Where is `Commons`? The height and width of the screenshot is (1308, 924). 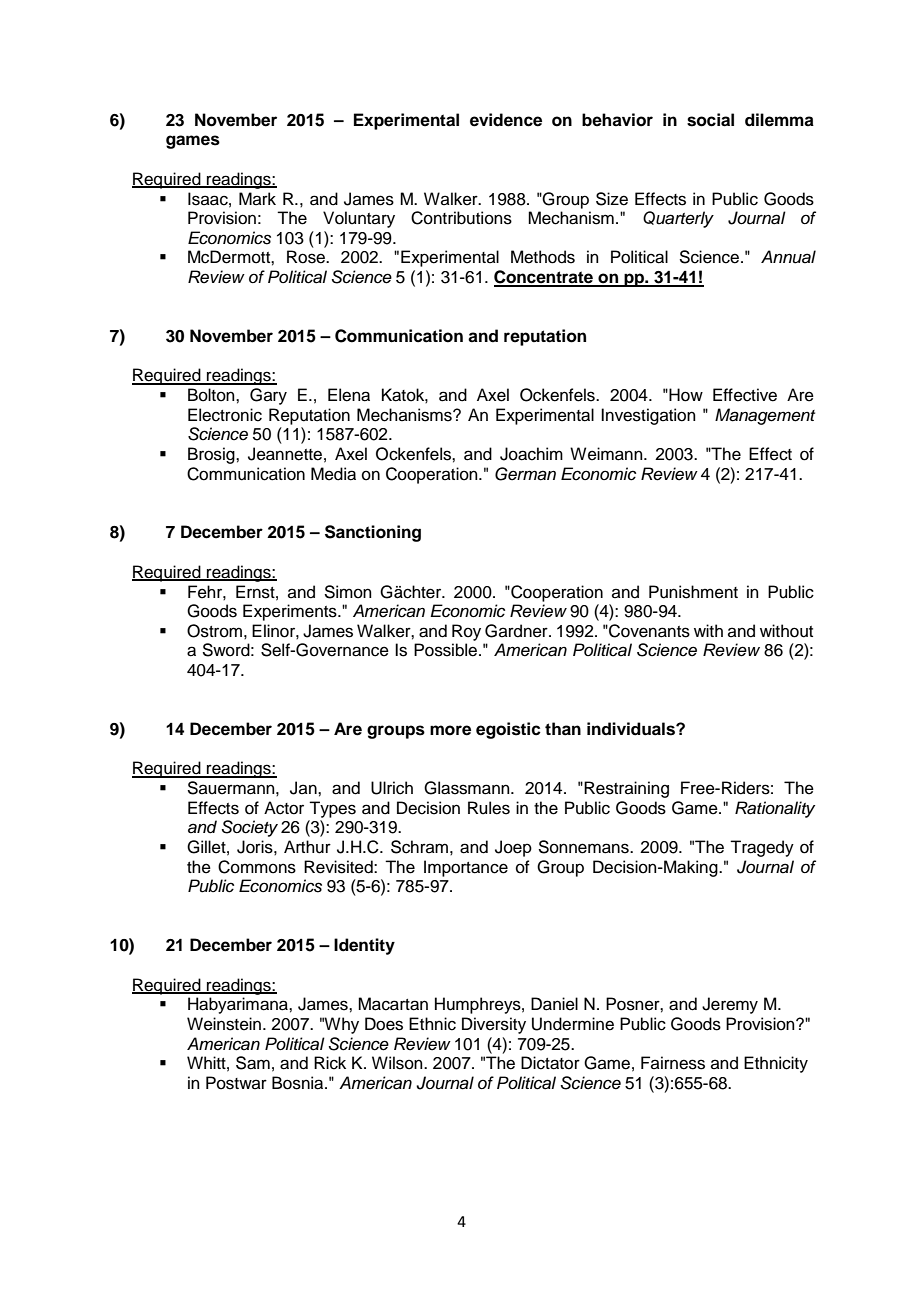 Commons is located at coordinates (257, 867).
